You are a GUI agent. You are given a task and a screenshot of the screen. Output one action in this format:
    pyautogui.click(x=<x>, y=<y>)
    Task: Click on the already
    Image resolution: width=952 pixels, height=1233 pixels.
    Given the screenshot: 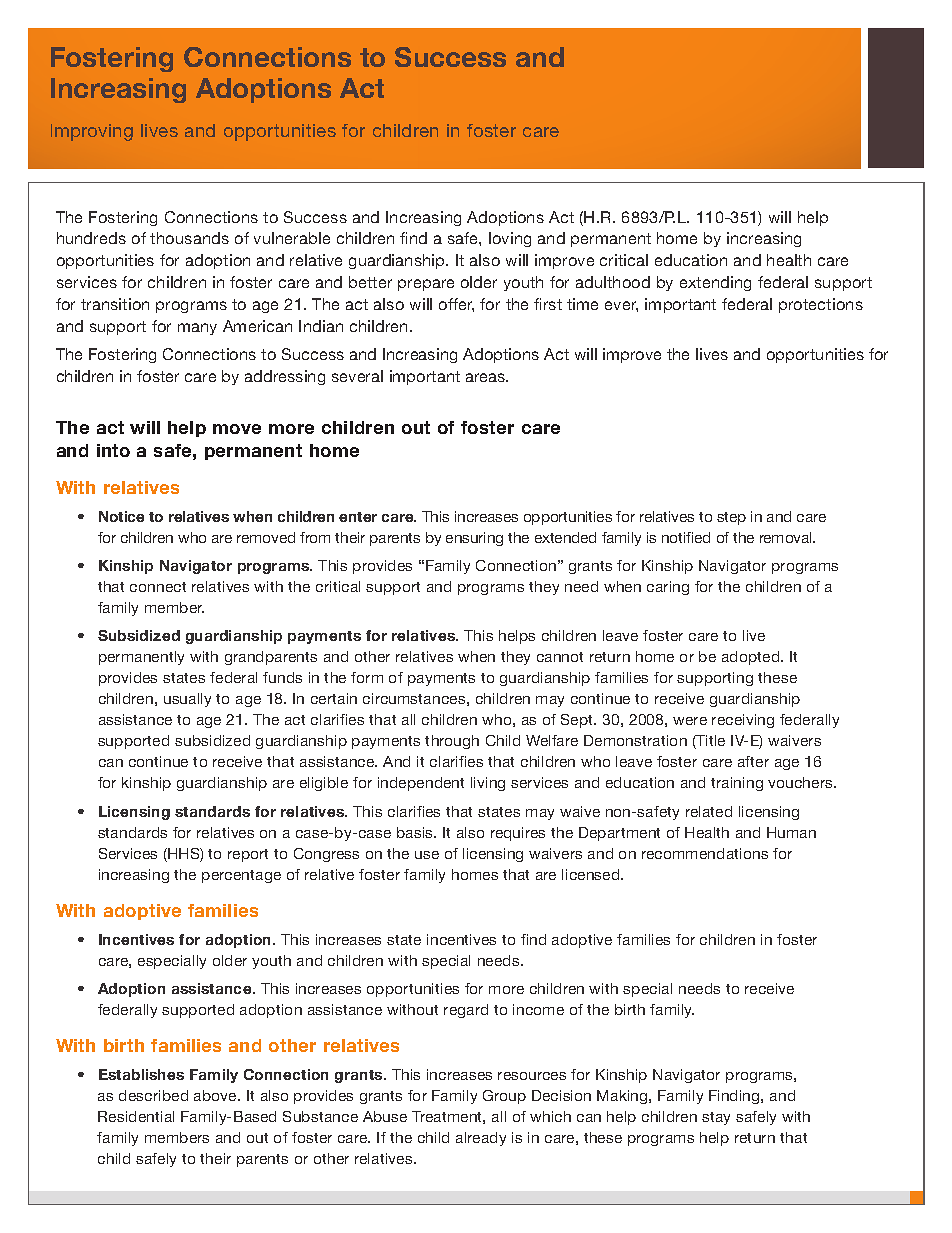 What is the action you would take?
    pyautogui.click(x=481, y=1139)
